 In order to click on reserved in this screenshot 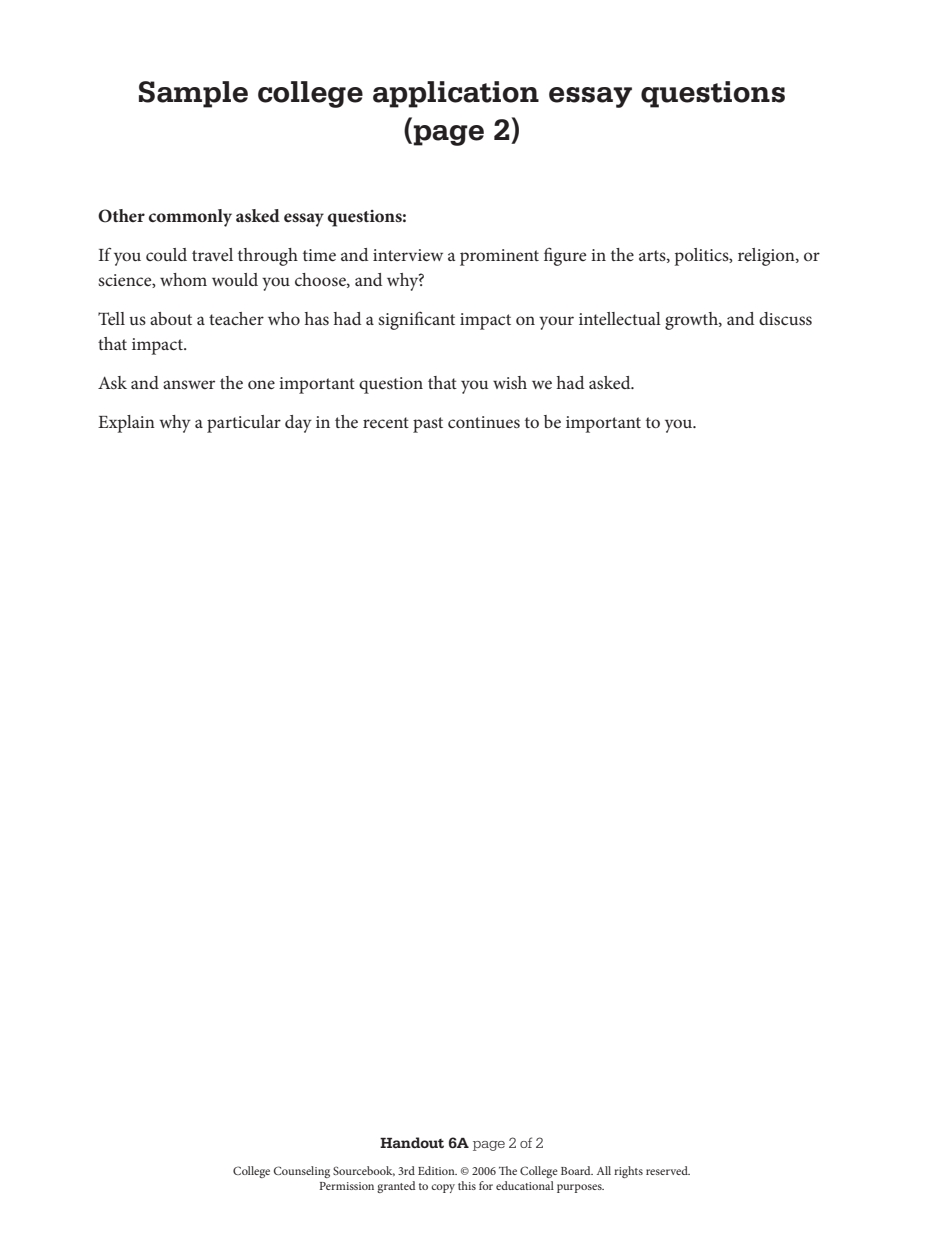, I will do `click(668, 1170)`.
